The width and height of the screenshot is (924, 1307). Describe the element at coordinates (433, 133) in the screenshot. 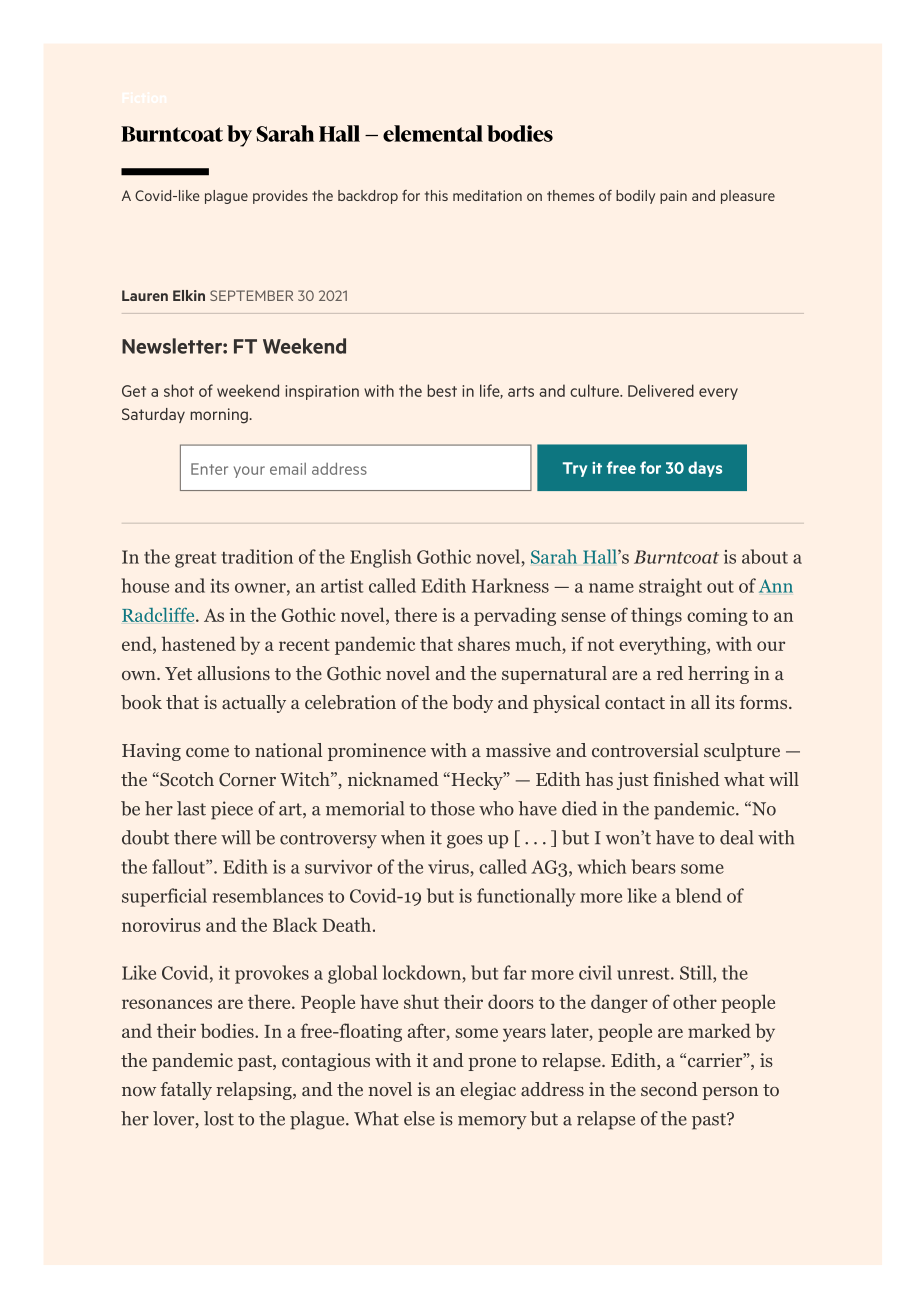

I see `elemental` at that location.
